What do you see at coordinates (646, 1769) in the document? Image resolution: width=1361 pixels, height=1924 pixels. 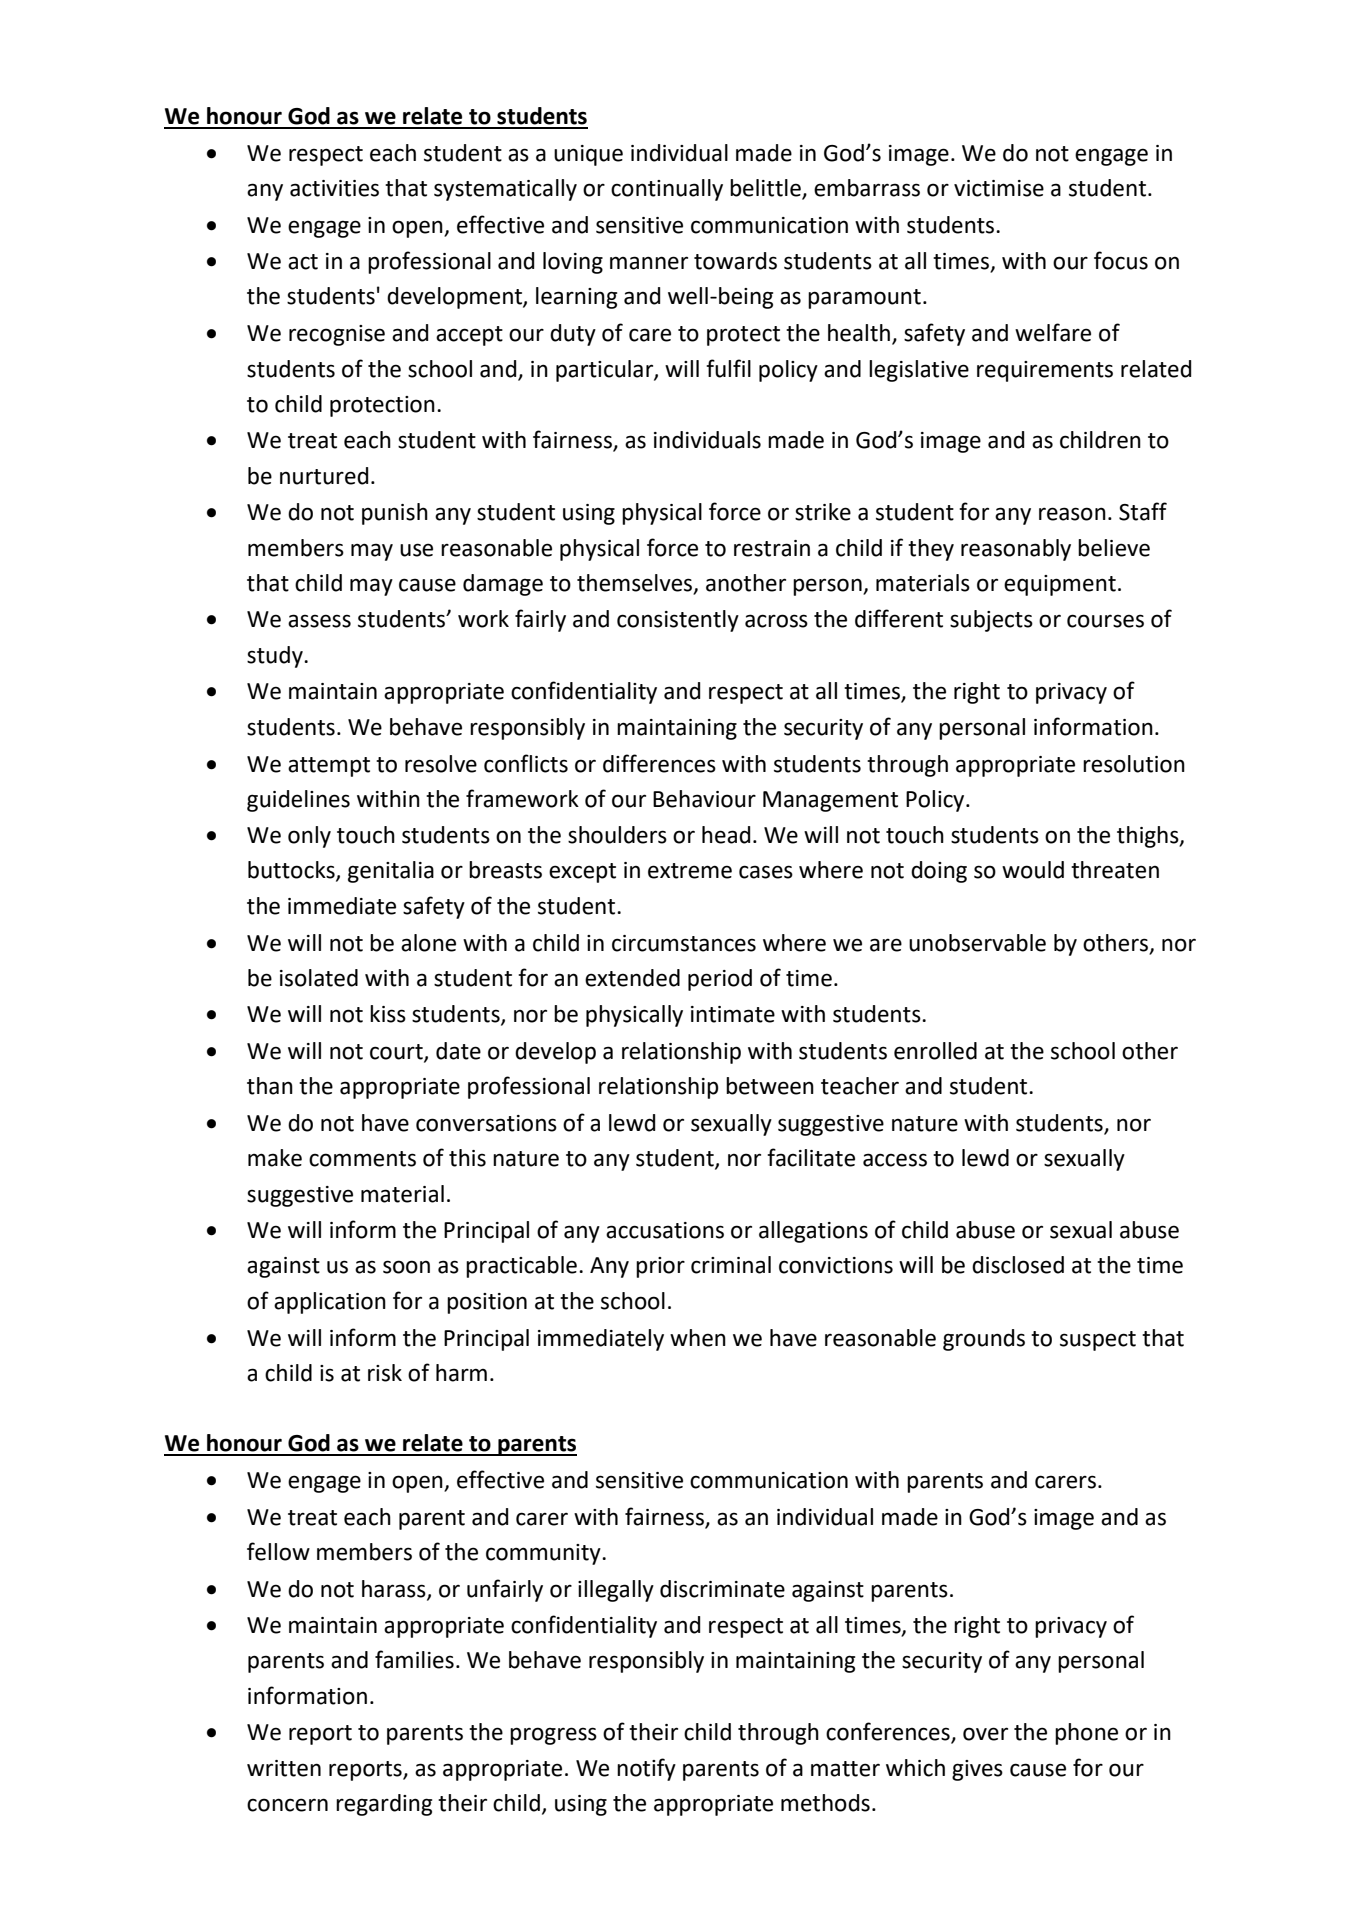 I see `notify` at bounding box center [646, 1769].
